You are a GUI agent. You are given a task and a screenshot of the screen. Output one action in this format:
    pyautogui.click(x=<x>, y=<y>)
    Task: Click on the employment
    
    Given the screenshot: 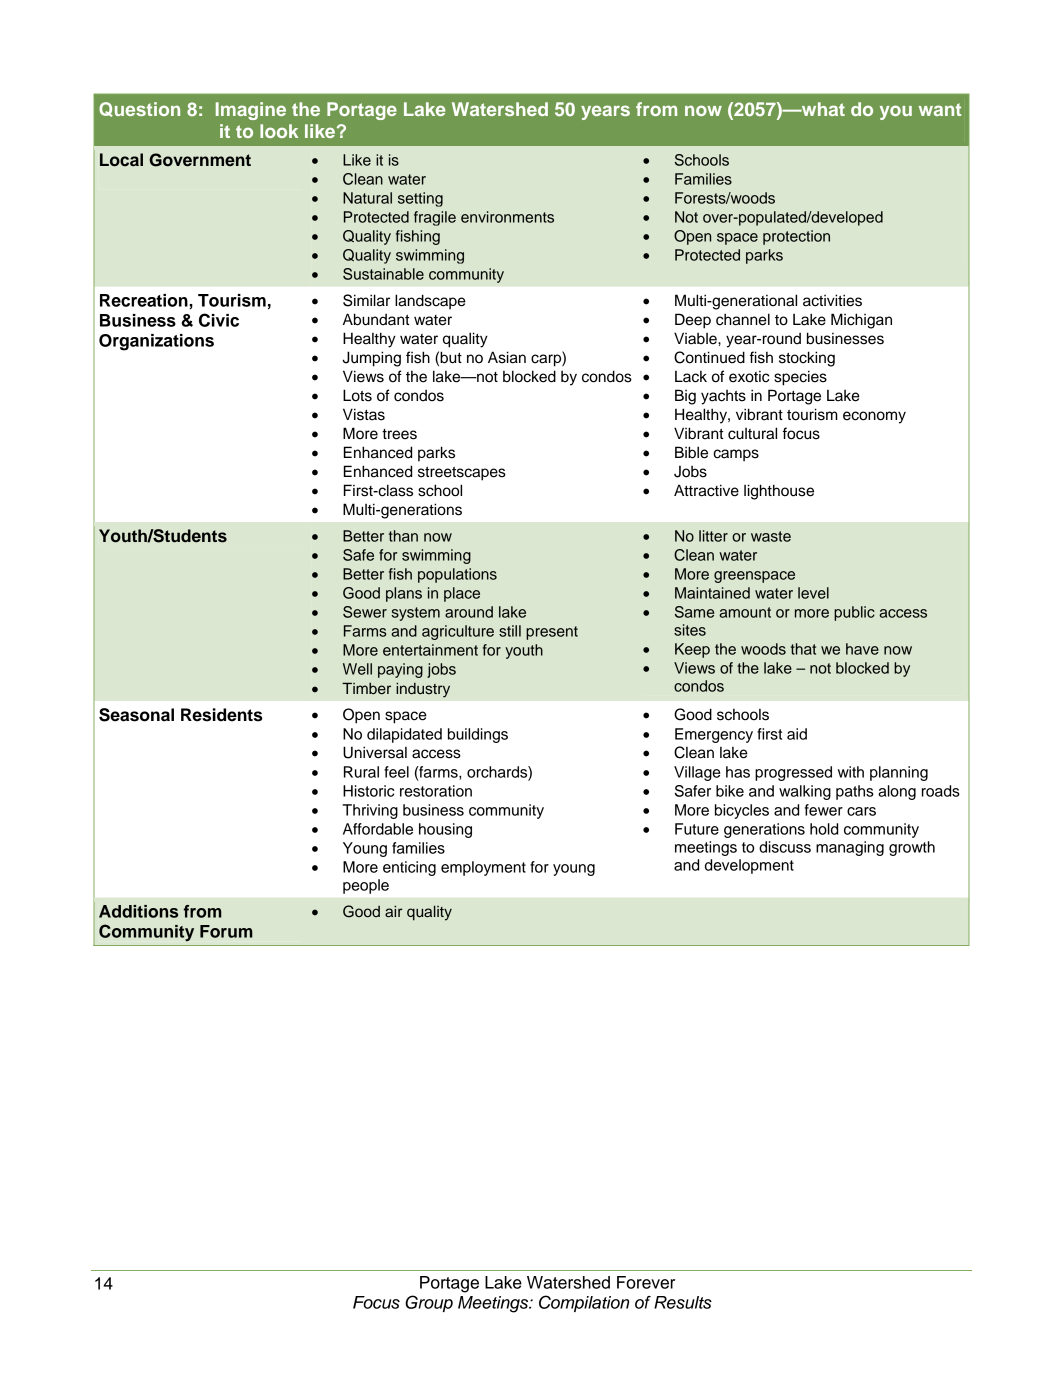 What is the action you would take?
    pyautogui.click(x=483, y=868)
